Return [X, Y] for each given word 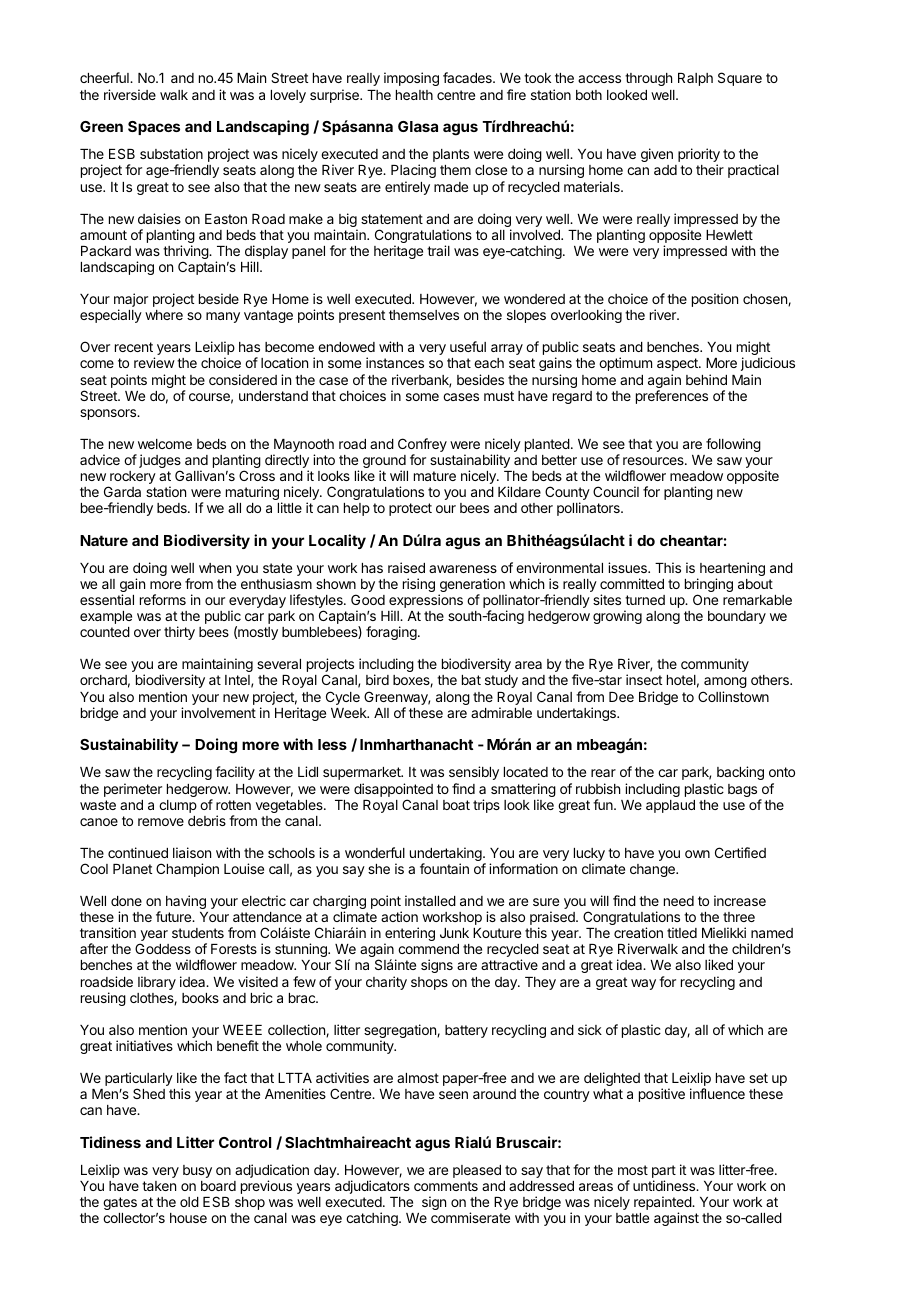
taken [159, 1186]
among [725, 684]
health [414, 95]
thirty [179, 633]
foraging [391, 633]
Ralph [695, 79]
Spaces [154, 128]
